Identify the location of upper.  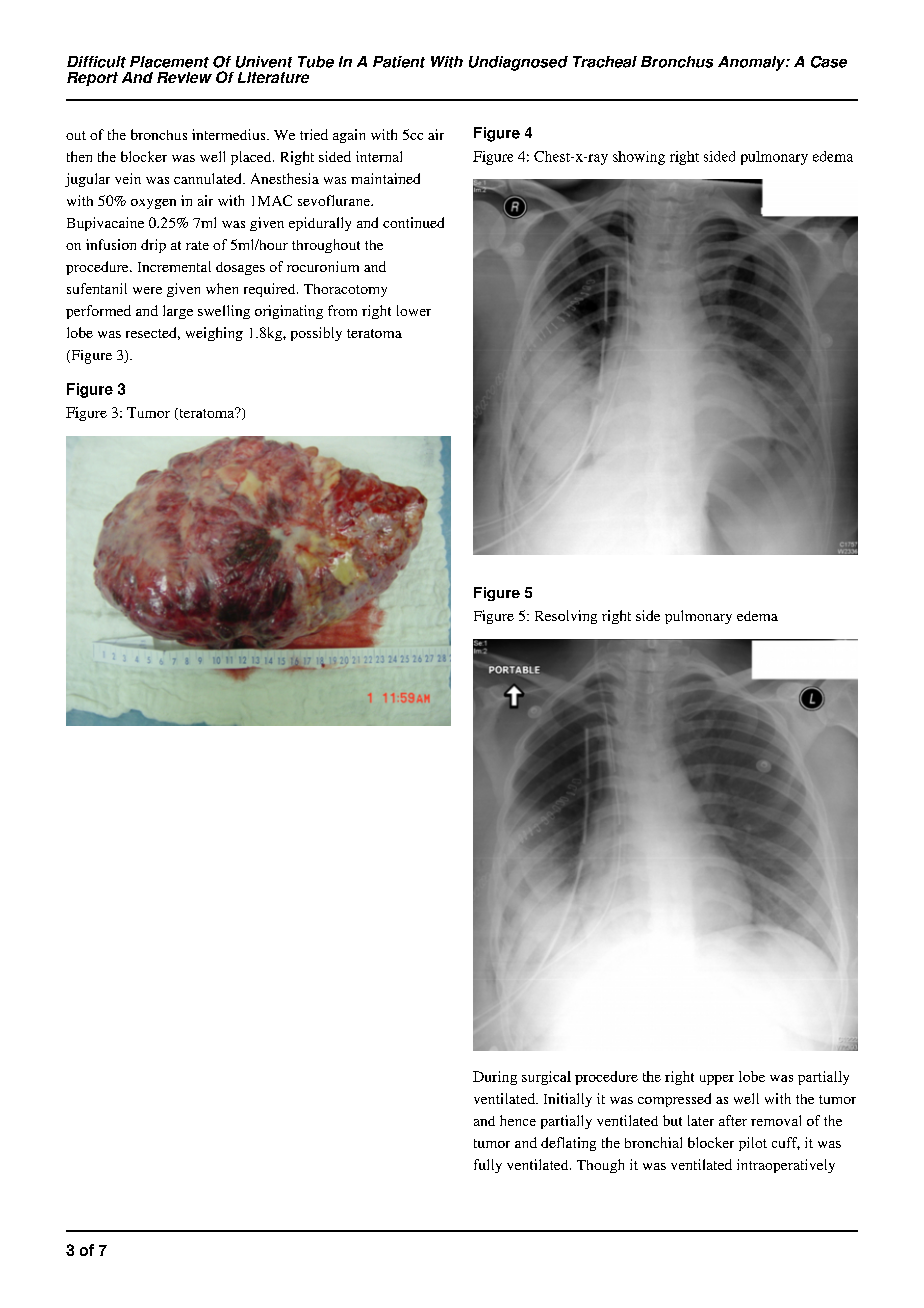
(717, 1080).
